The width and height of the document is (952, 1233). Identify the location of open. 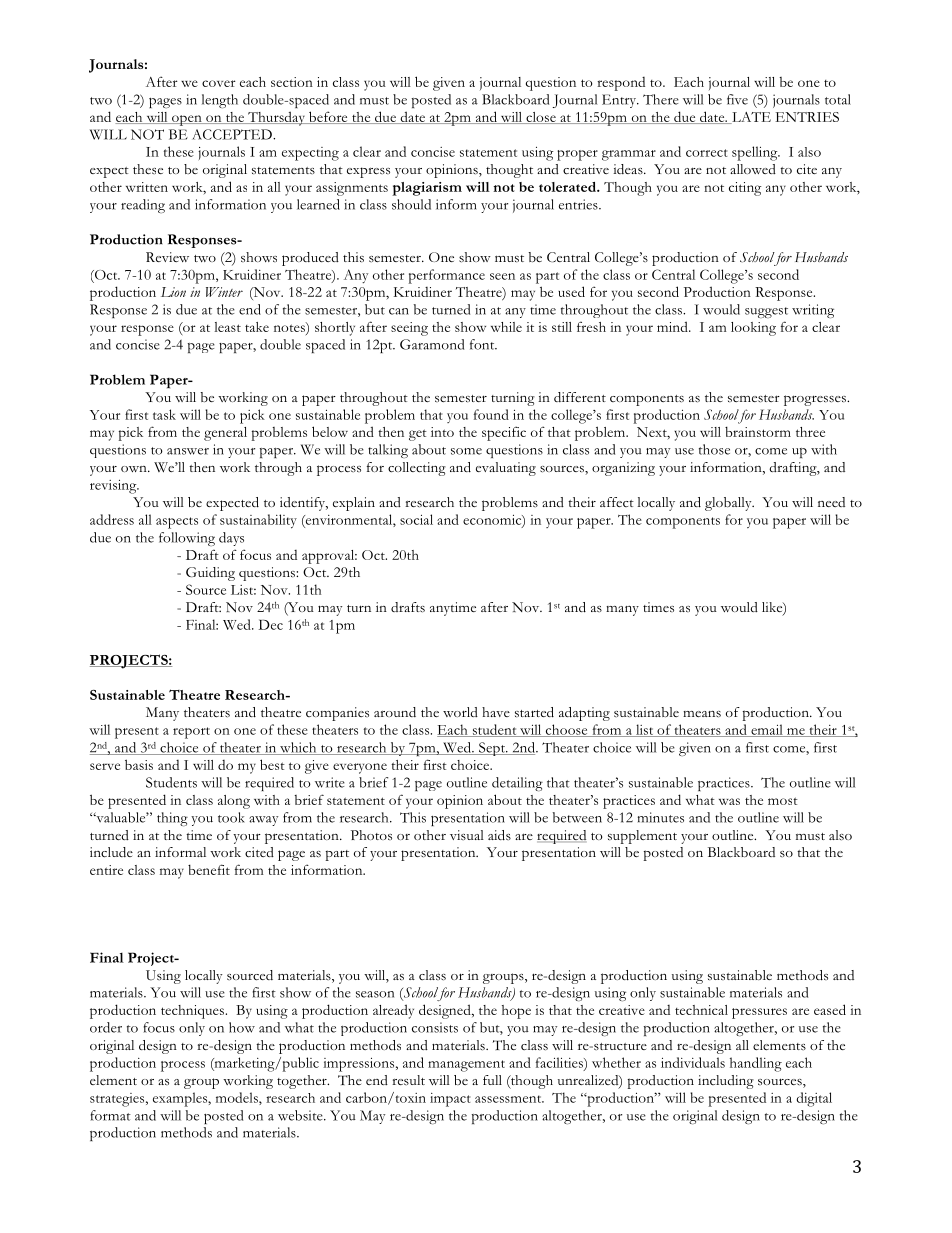
(187, 120).
